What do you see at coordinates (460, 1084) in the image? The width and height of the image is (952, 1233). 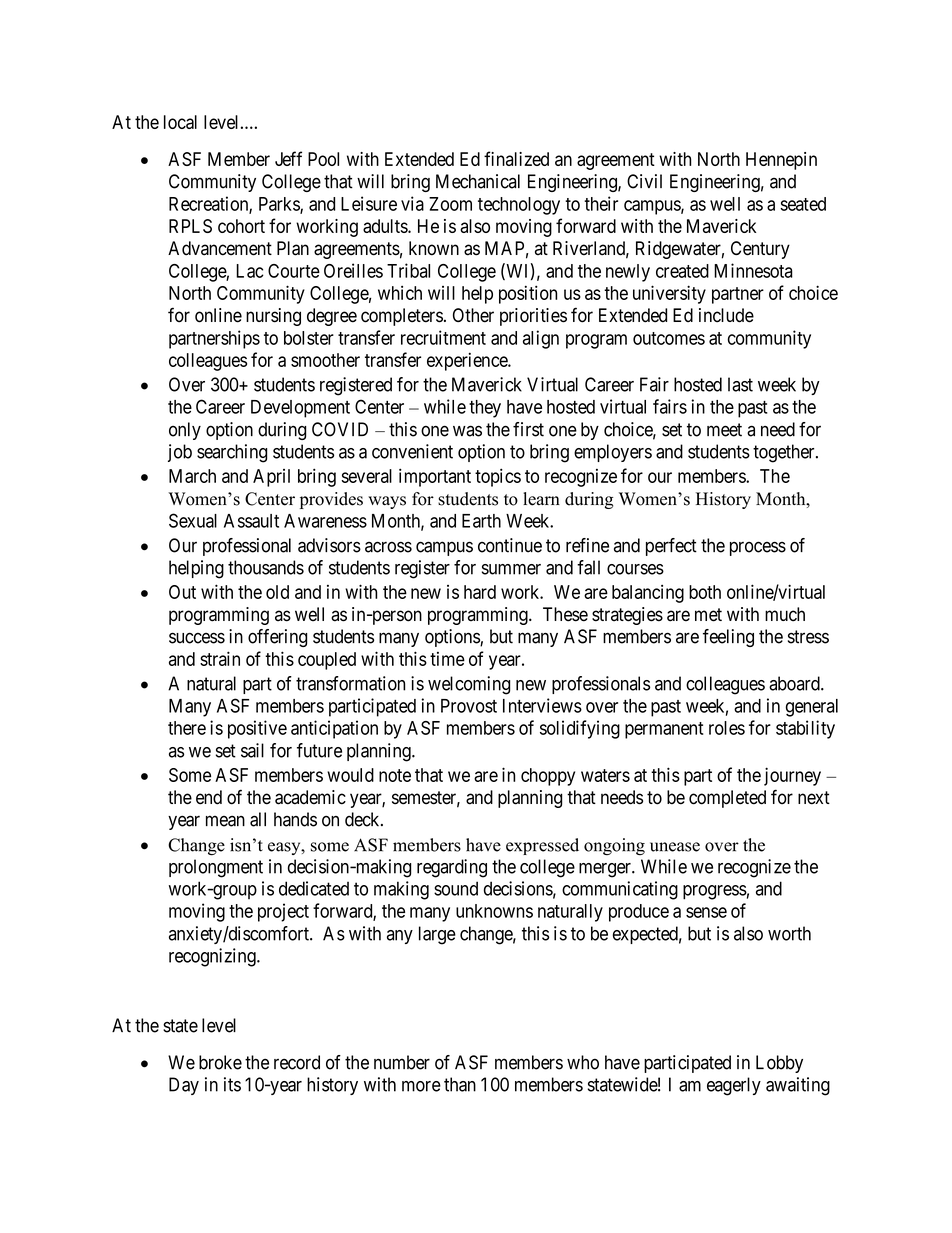 I see `than` at bounding box center [460, 1084].
